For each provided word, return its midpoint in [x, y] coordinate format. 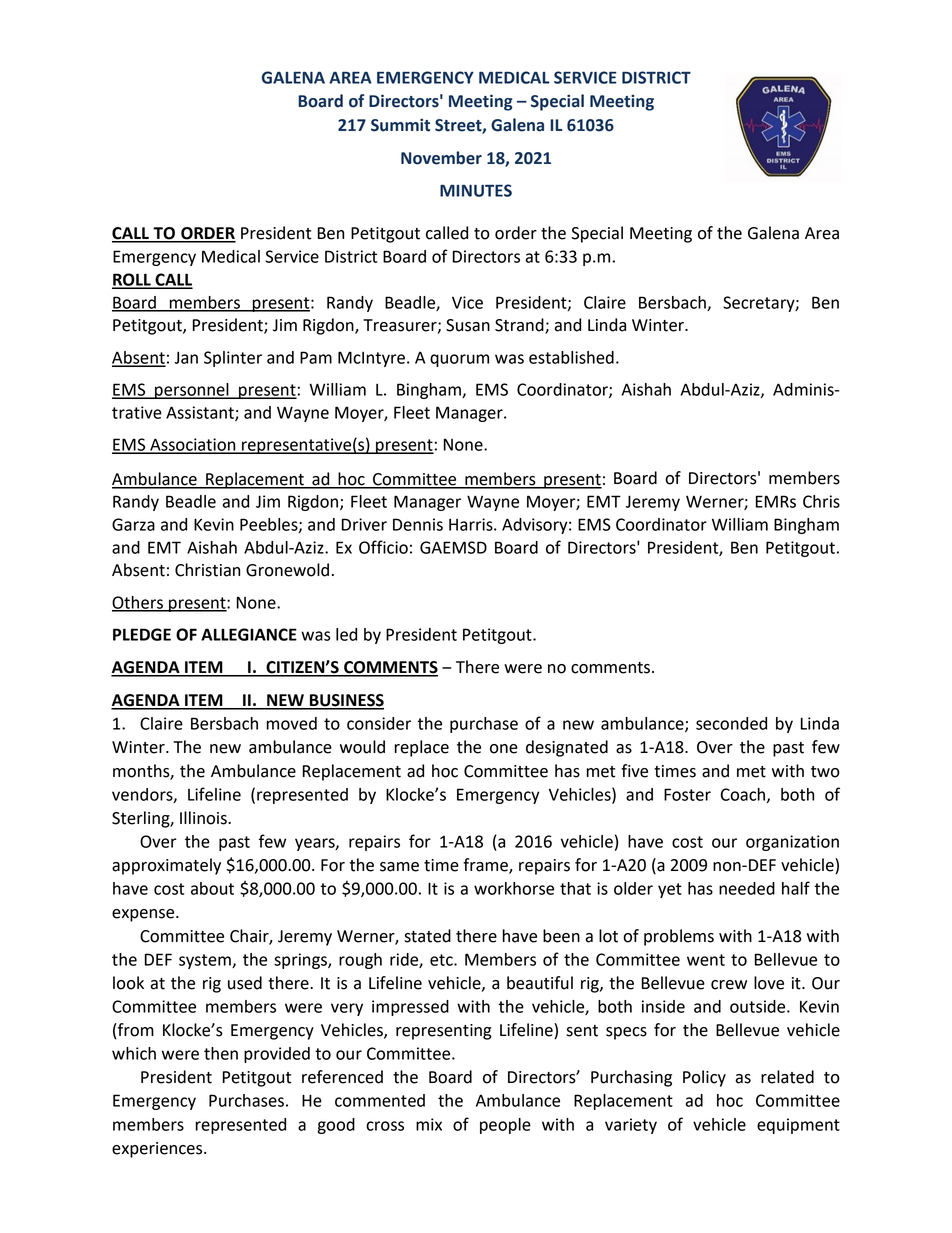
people [505, 1126]
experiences [158, 1150]
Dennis [418, 524]
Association [193, 445]
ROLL [132, 280]
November [441, 158]
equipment [798, 1126]
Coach [743, 794]
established [571, 357]
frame [486, 866]
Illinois [204, 818]
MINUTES [476, 190]
